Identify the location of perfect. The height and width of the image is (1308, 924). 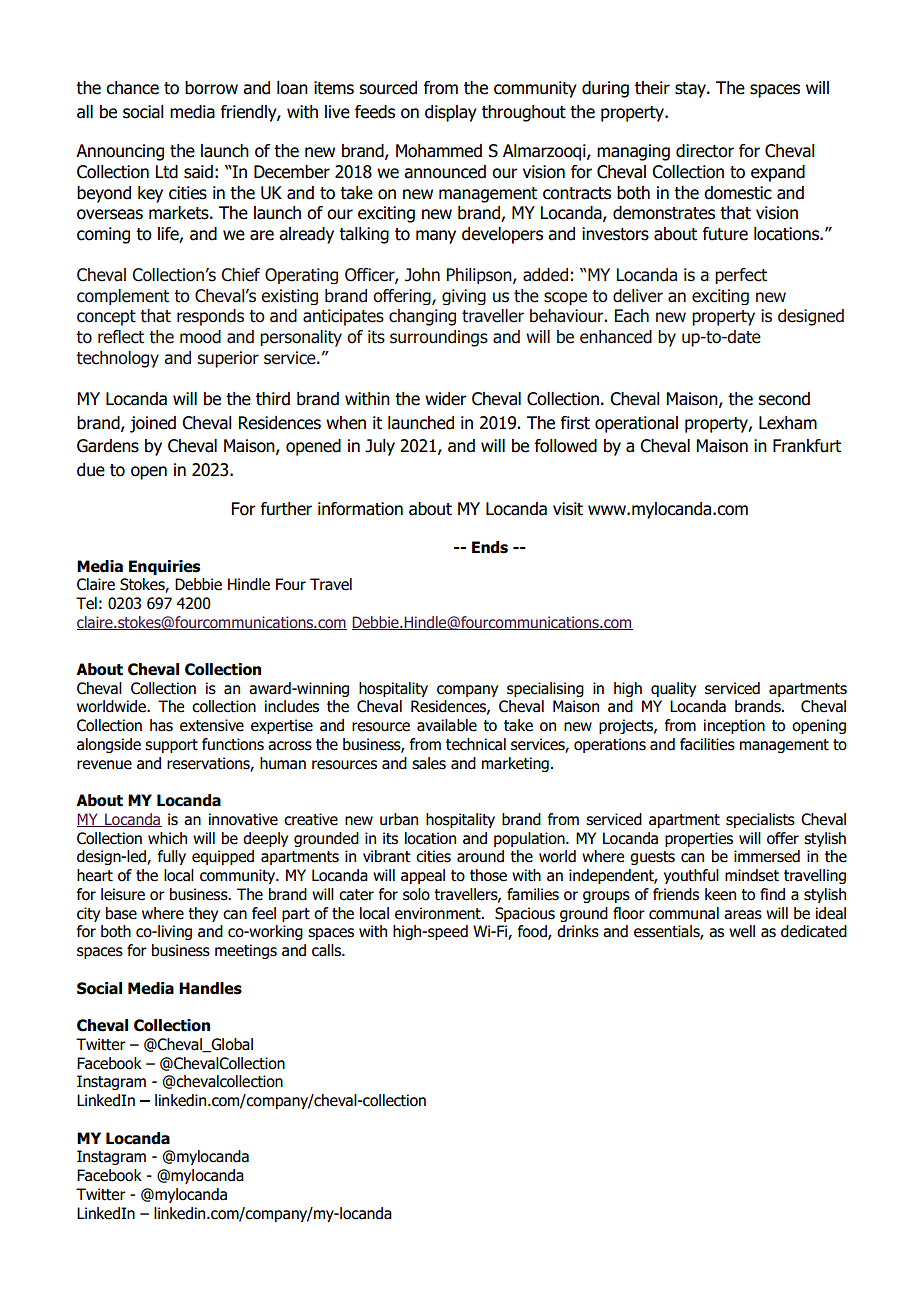
(741, 276).
